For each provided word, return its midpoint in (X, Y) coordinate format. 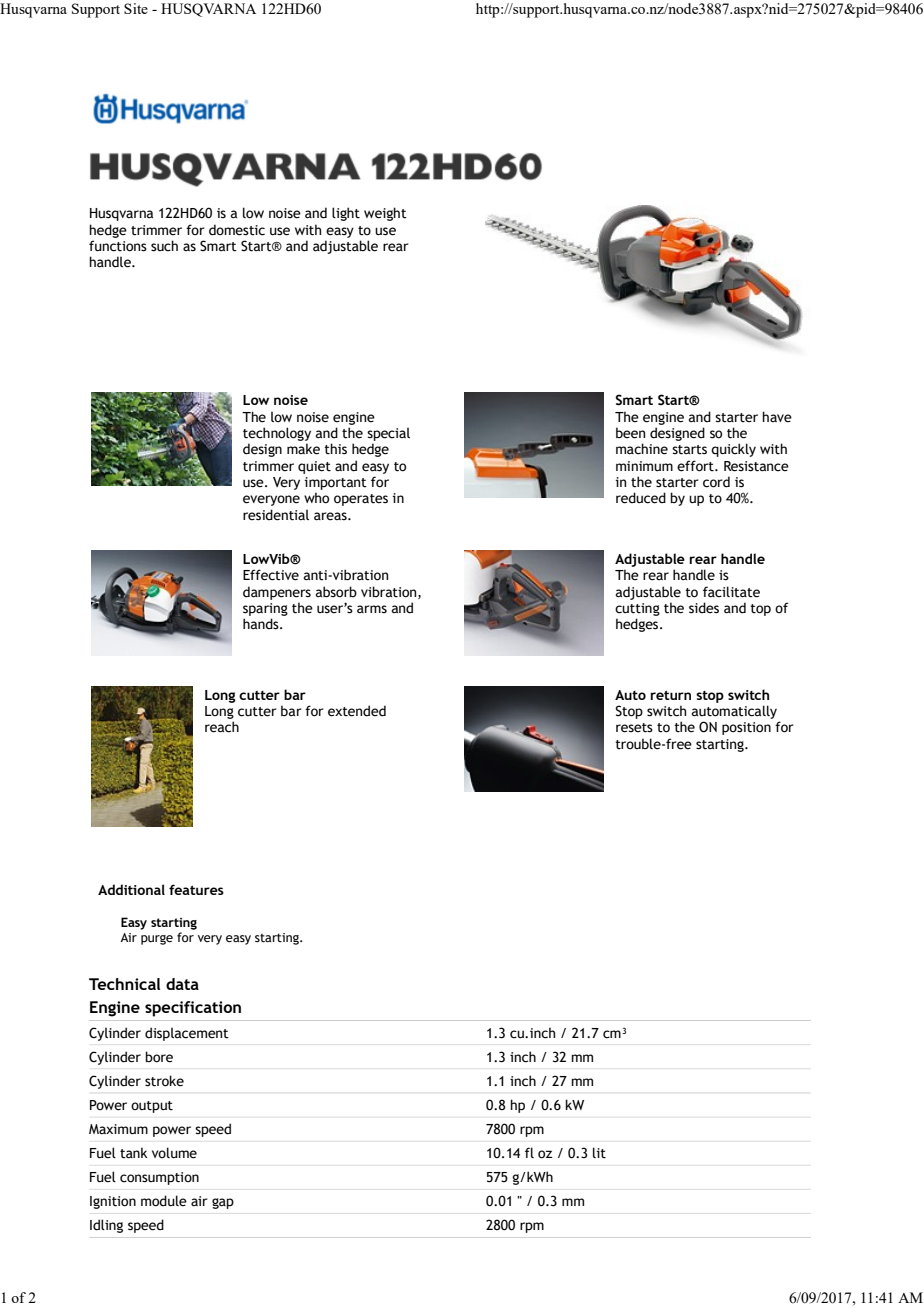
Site (136, 8)
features (196, 889)
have (777, 417)
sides (704, 608)
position (746, 728)
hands (262, 624)
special (388, 434)
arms (372, 609)
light (346, 214)
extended (357, 711)
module (164, 1201)
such (164, 246)
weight (385, 214)
